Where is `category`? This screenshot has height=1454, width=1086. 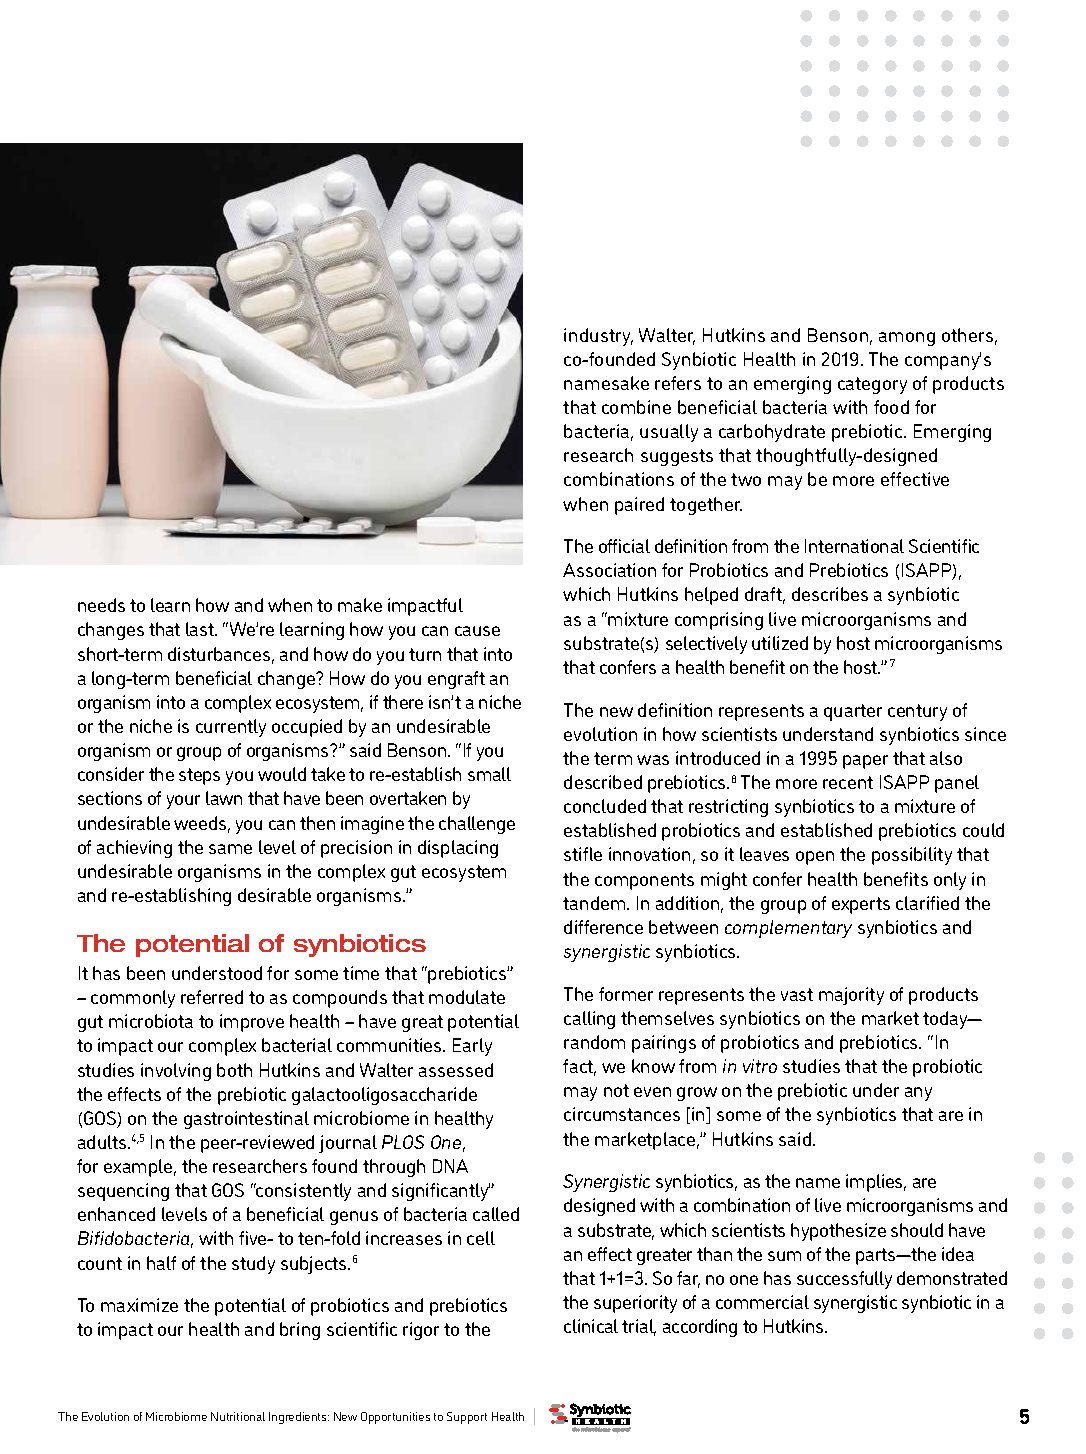
category is located at coordinates (872, 385).
